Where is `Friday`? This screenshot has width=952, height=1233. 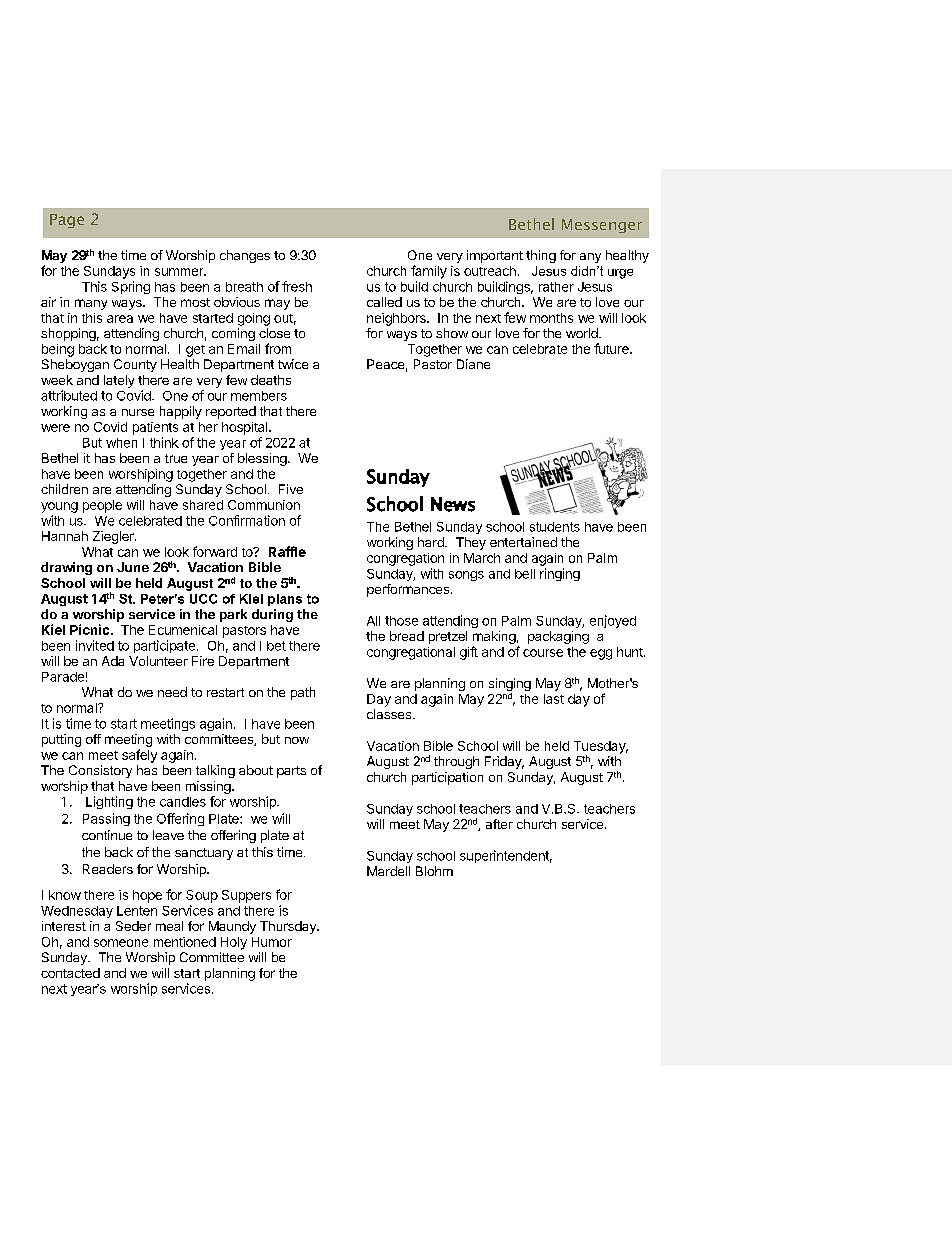 Friday is located at coordinates (504, 762).
